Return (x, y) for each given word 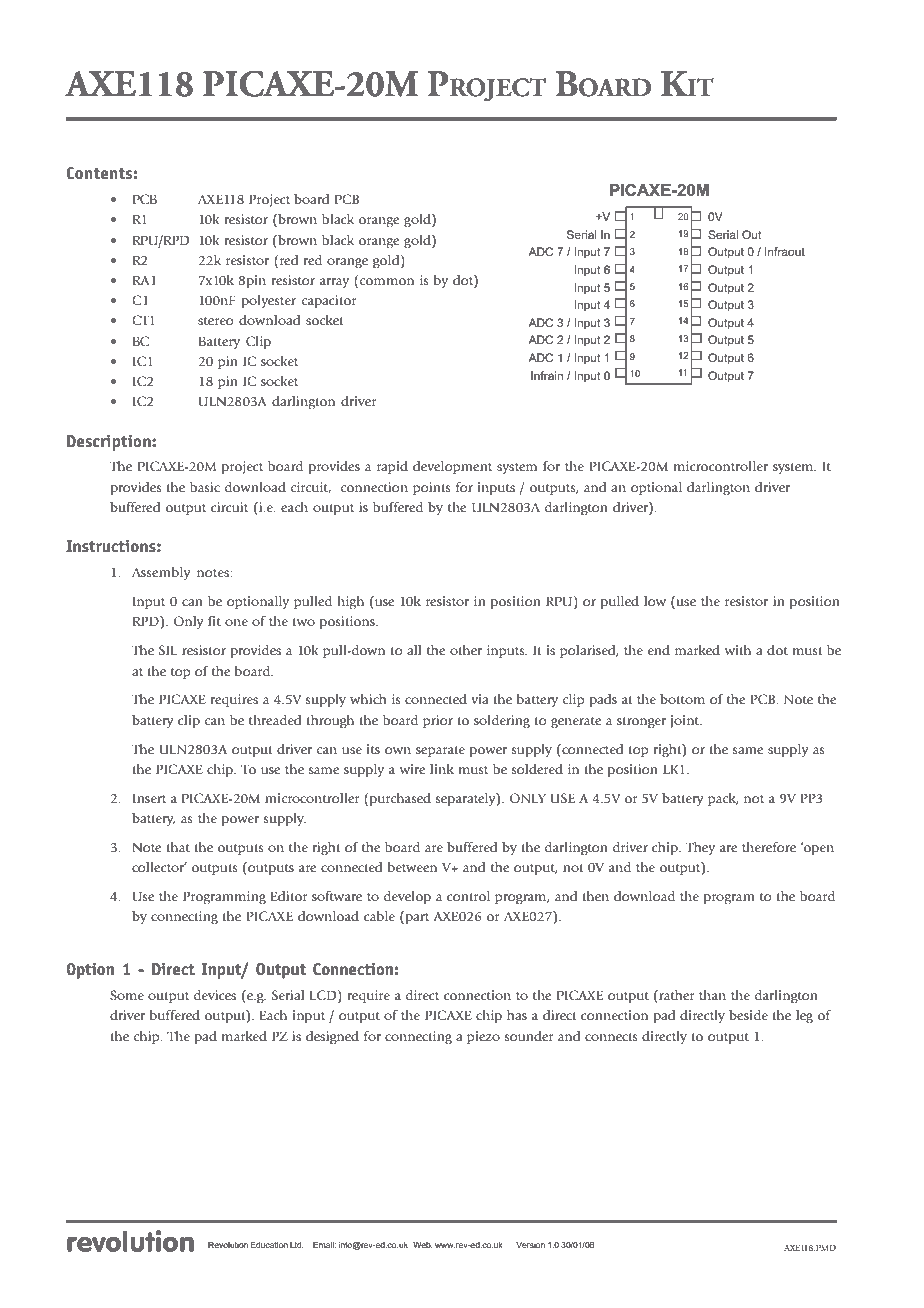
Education (269, 1245)
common (387, 281)
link (442, 769)
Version (530, 1245)
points (432, 488)
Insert (149, 798)
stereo (215, 321)
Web (423, 1245)
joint (686, 721)
